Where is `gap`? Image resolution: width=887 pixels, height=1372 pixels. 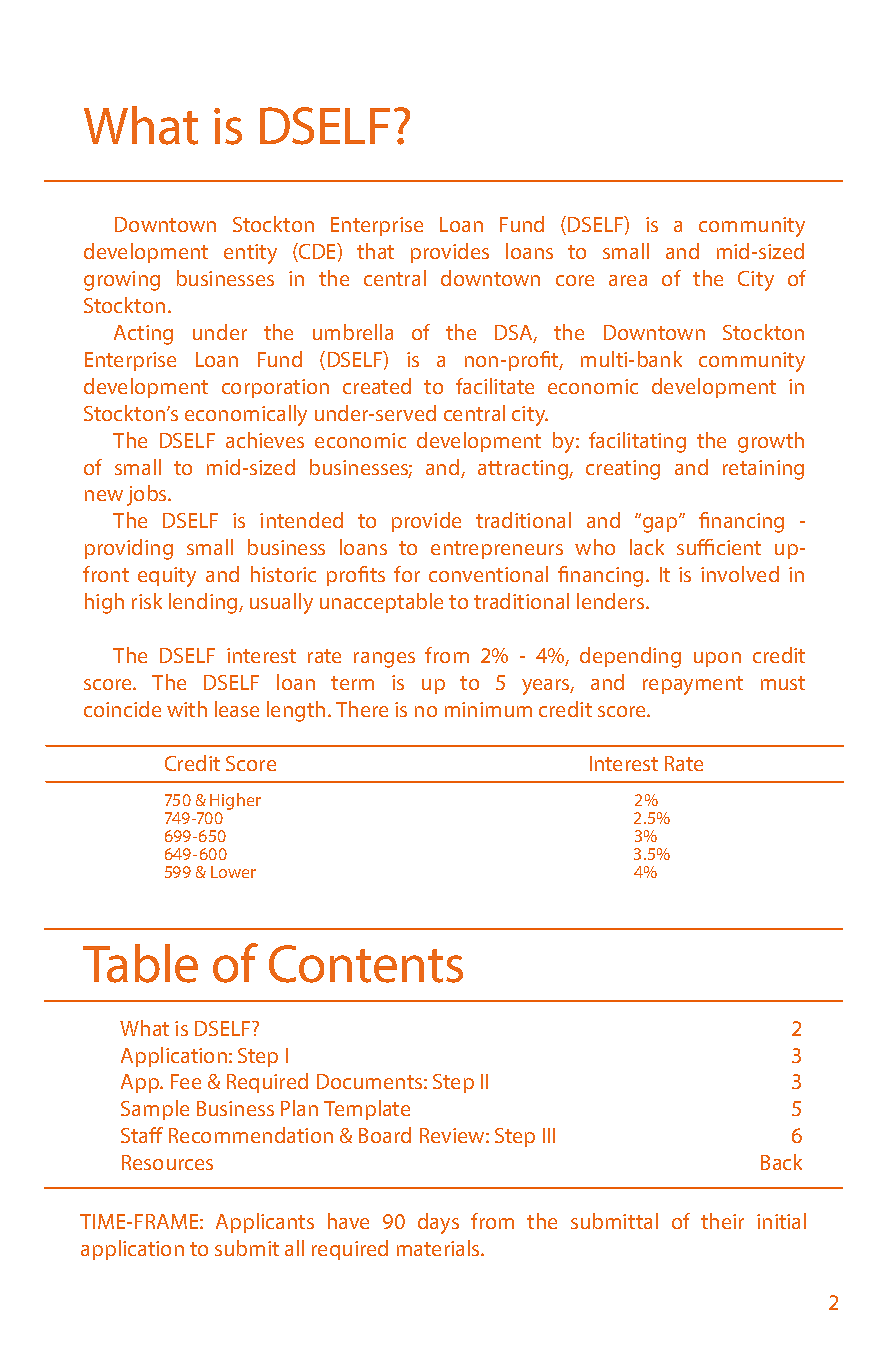
gap is located at coordinates (660, 524).
